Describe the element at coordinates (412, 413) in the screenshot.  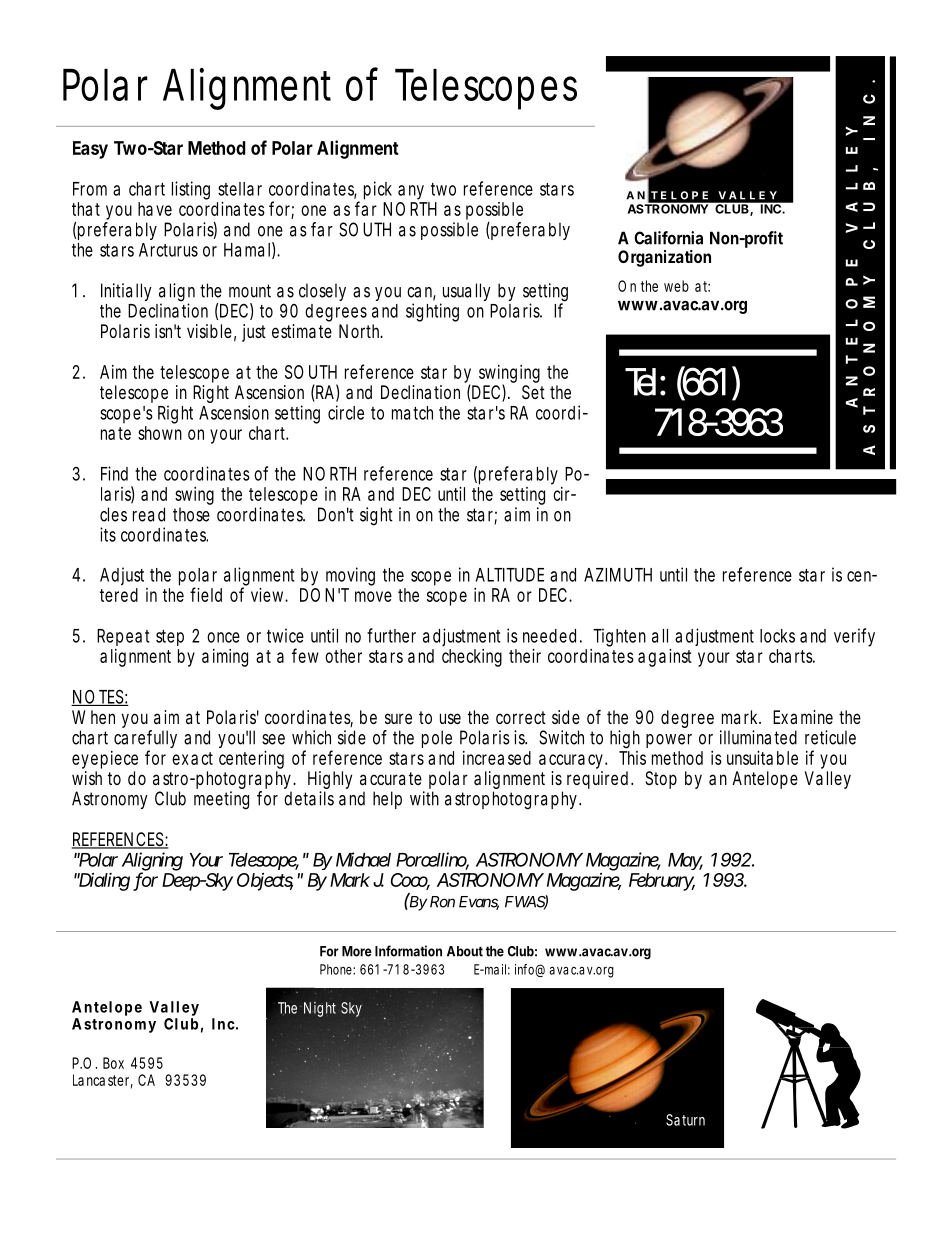
I see `match` at that location.
